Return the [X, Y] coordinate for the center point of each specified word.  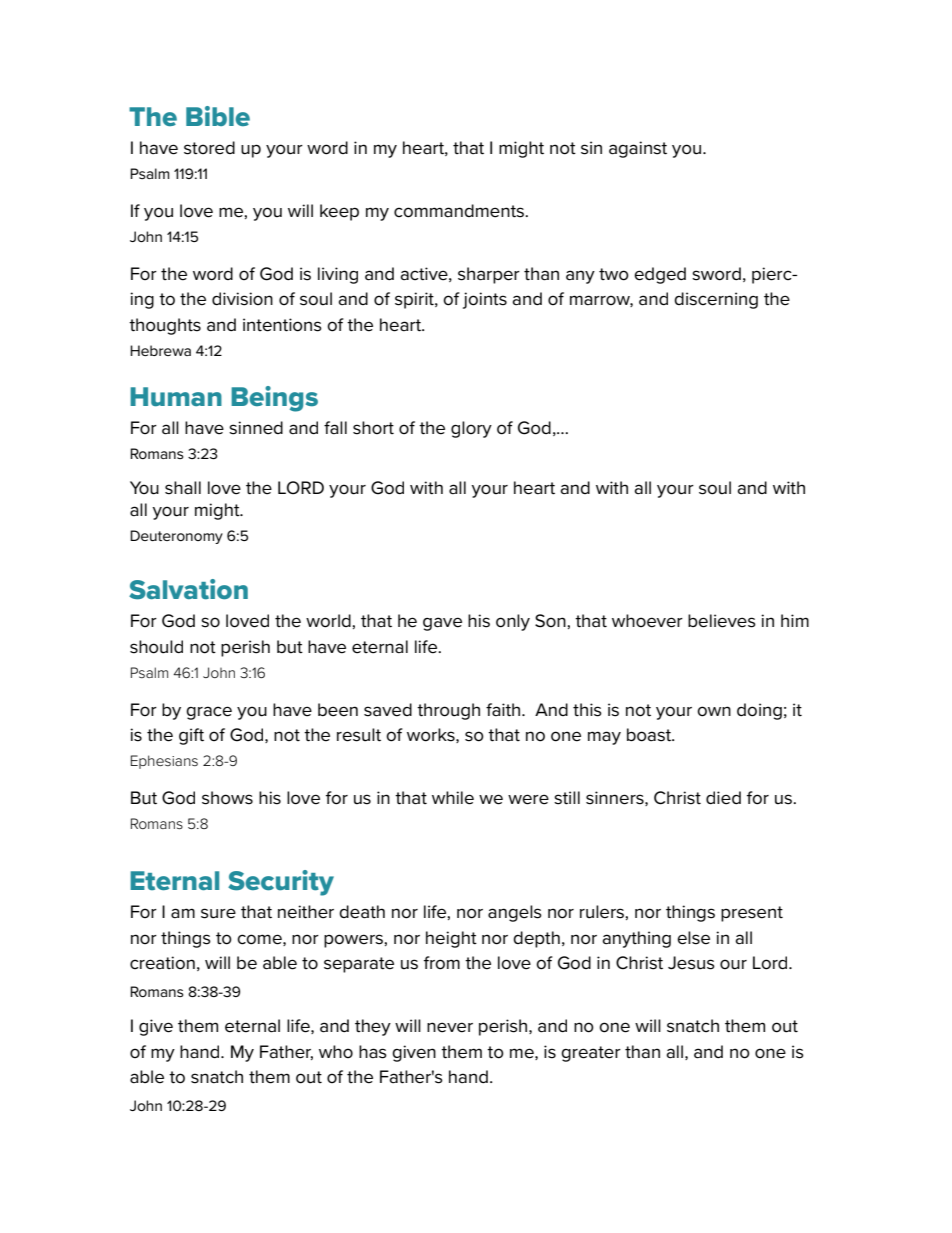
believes [722, 621]
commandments [460, 211]
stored [209, 148]
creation [162, 963]
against [638, 149]
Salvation [188, 589]
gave [442, 624]
